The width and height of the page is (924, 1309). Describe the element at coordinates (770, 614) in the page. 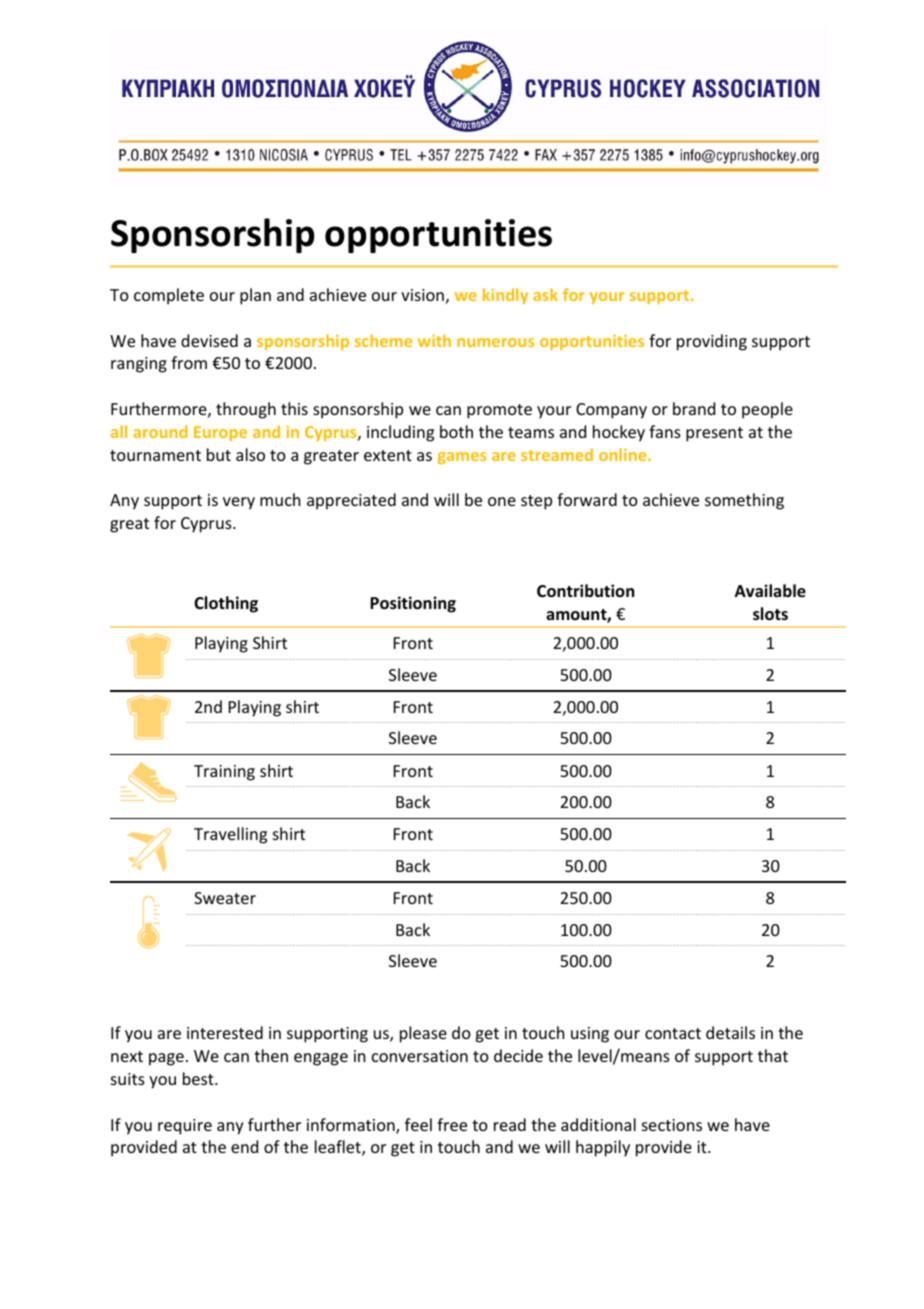

I see `slots` at that location.
